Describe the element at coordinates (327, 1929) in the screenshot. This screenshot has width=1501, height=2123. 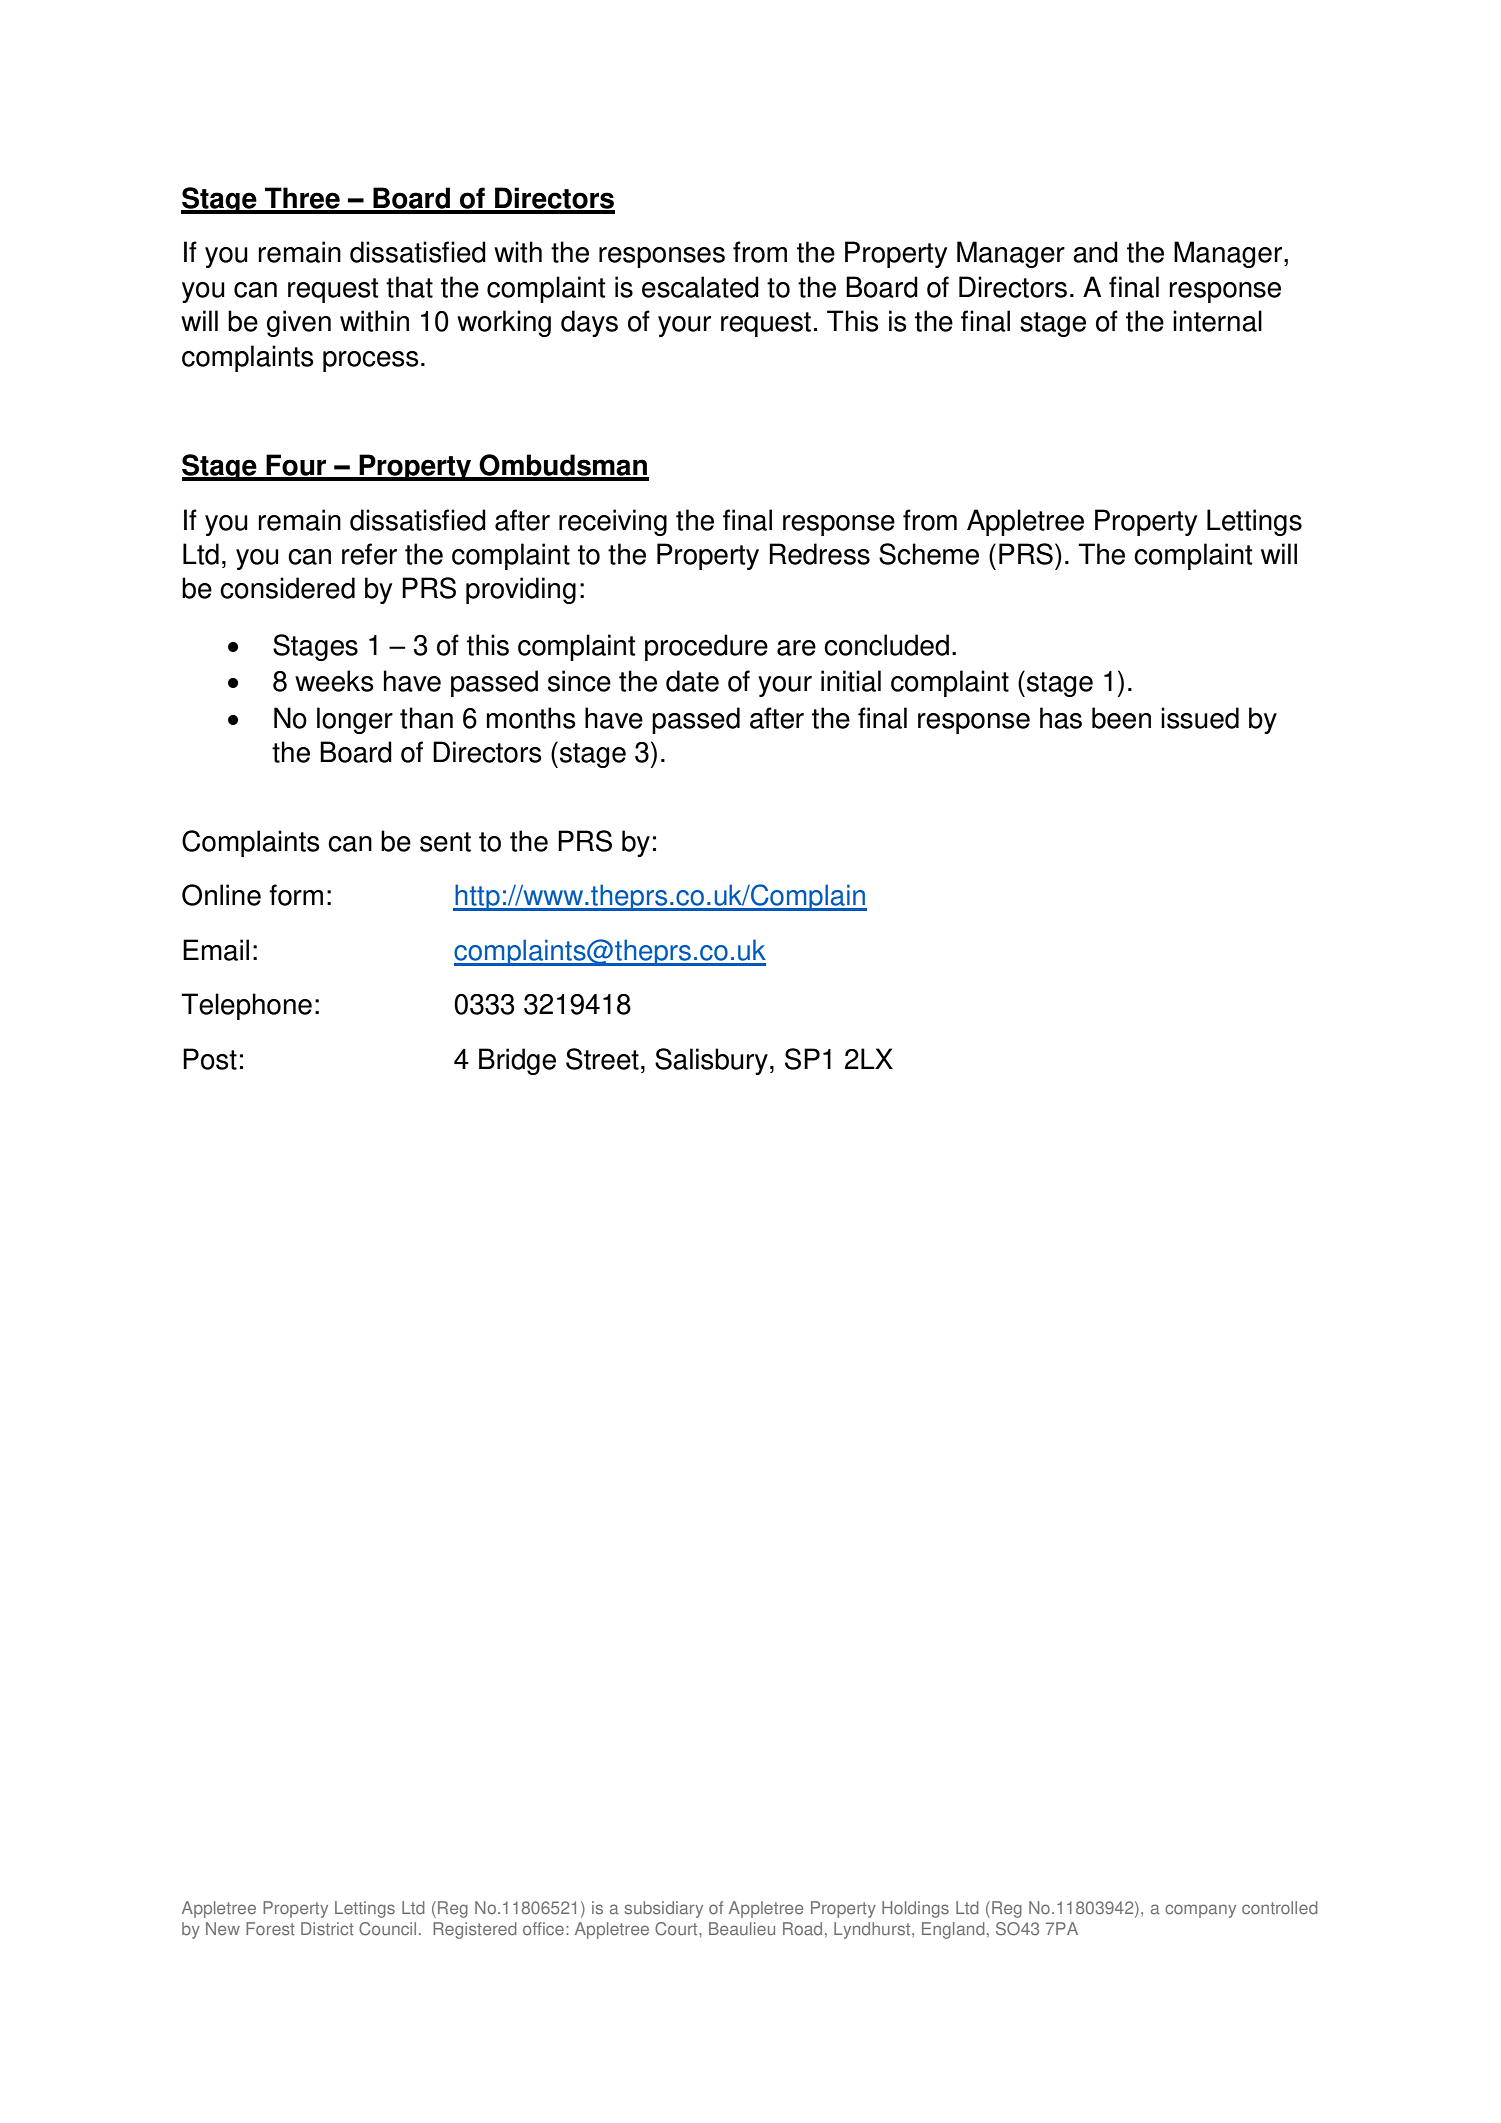
I see `District` at that location.
